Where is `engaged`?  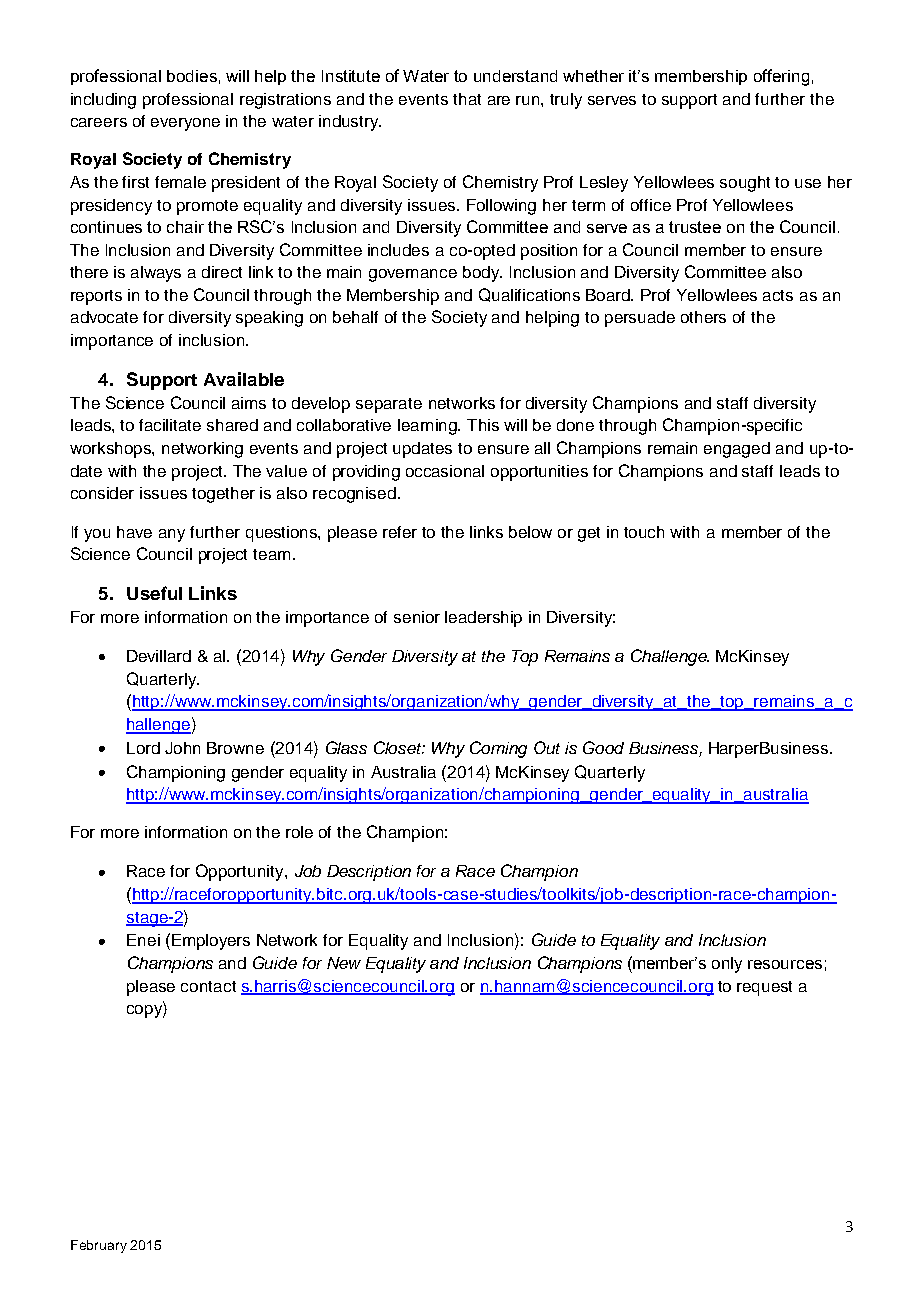 engaged is located at coordinates (737, 450).
